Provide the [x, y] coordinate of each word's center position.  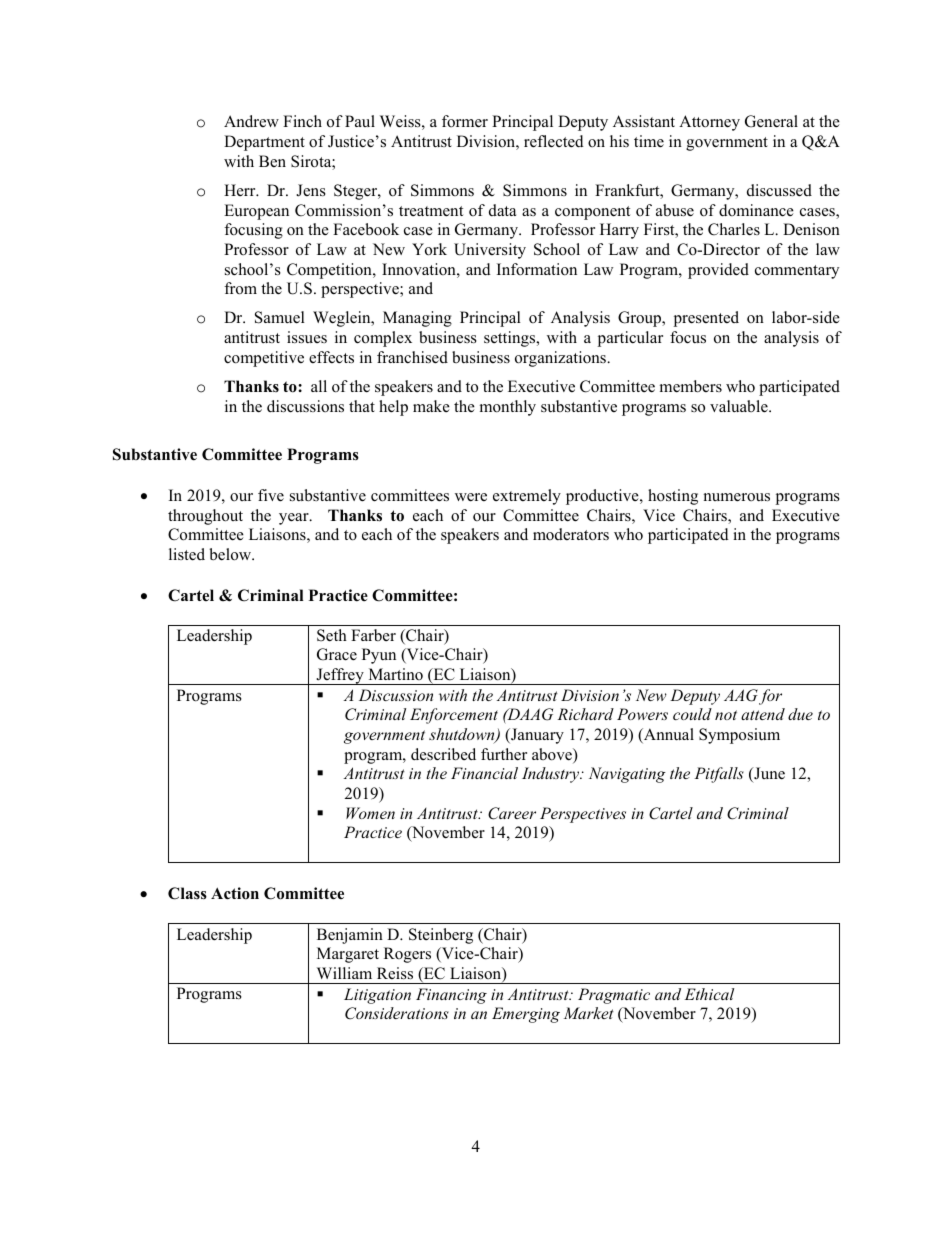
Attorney [709, 123]
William [344, 973]
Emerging [526, 1015]
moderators [571, 534]
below [231, 554]
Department [264, 143]
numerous [737, 497]
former [465, 121]
